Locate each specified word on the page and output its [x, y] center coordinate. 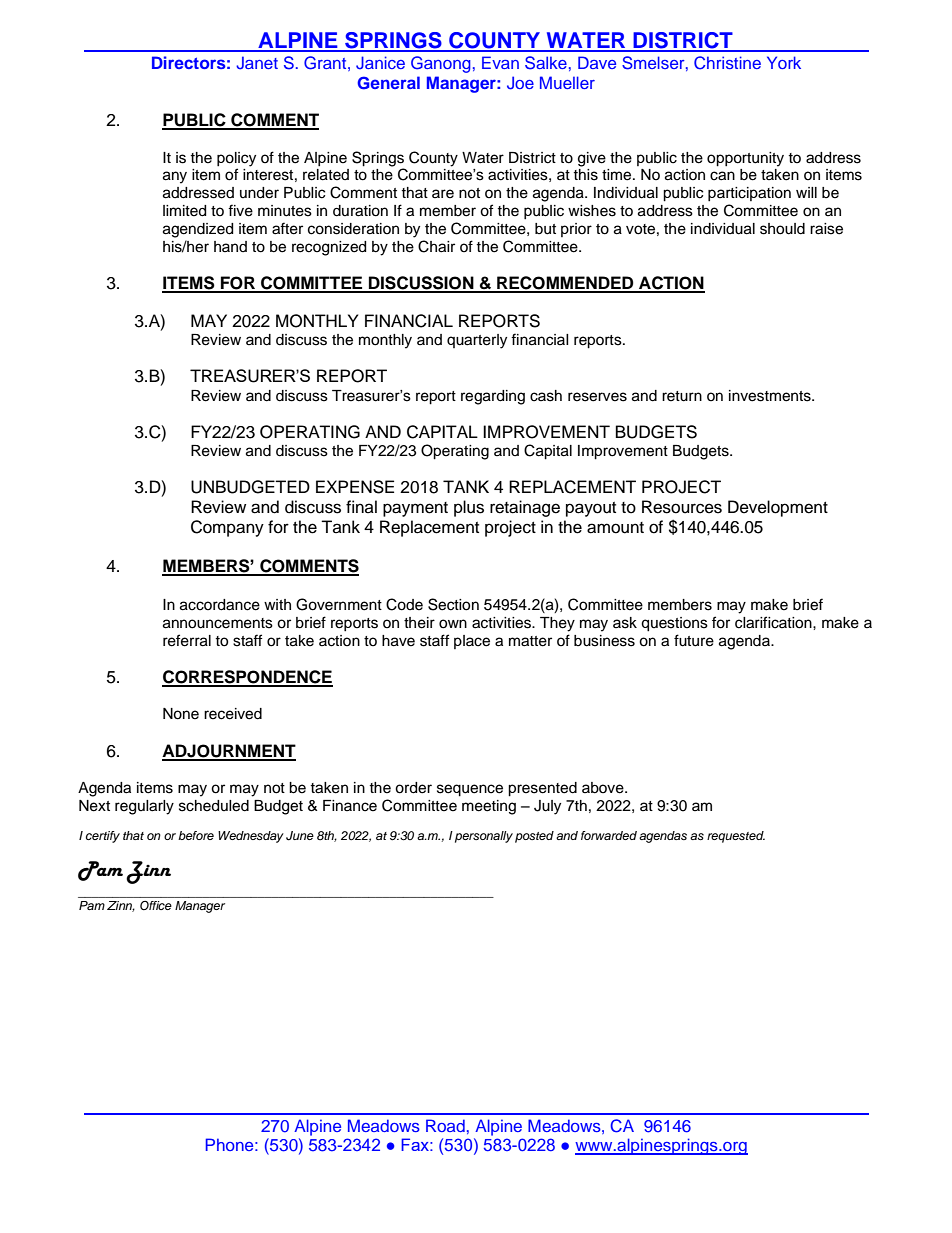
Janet [257, 63]
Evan [500, 62]
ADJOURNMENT [229, 752]
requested [736, 837]
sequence [470, 790]
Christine [727, 63]
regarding [493, 397]
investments [771, 396]
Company [227, 528]
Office [156, 905]
